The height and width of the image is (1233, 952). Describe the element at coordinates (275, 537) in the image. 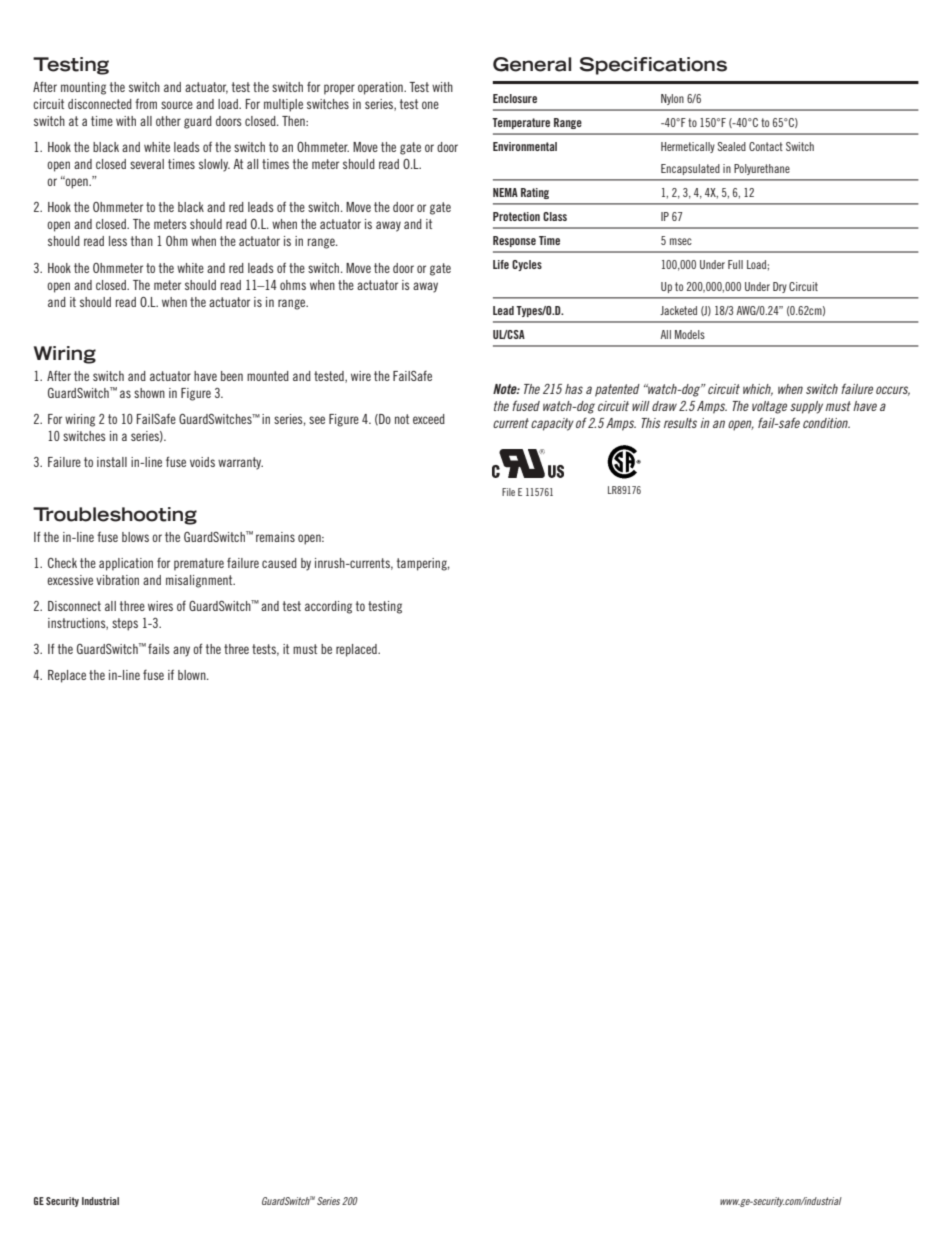

I see `remains` at that location.
